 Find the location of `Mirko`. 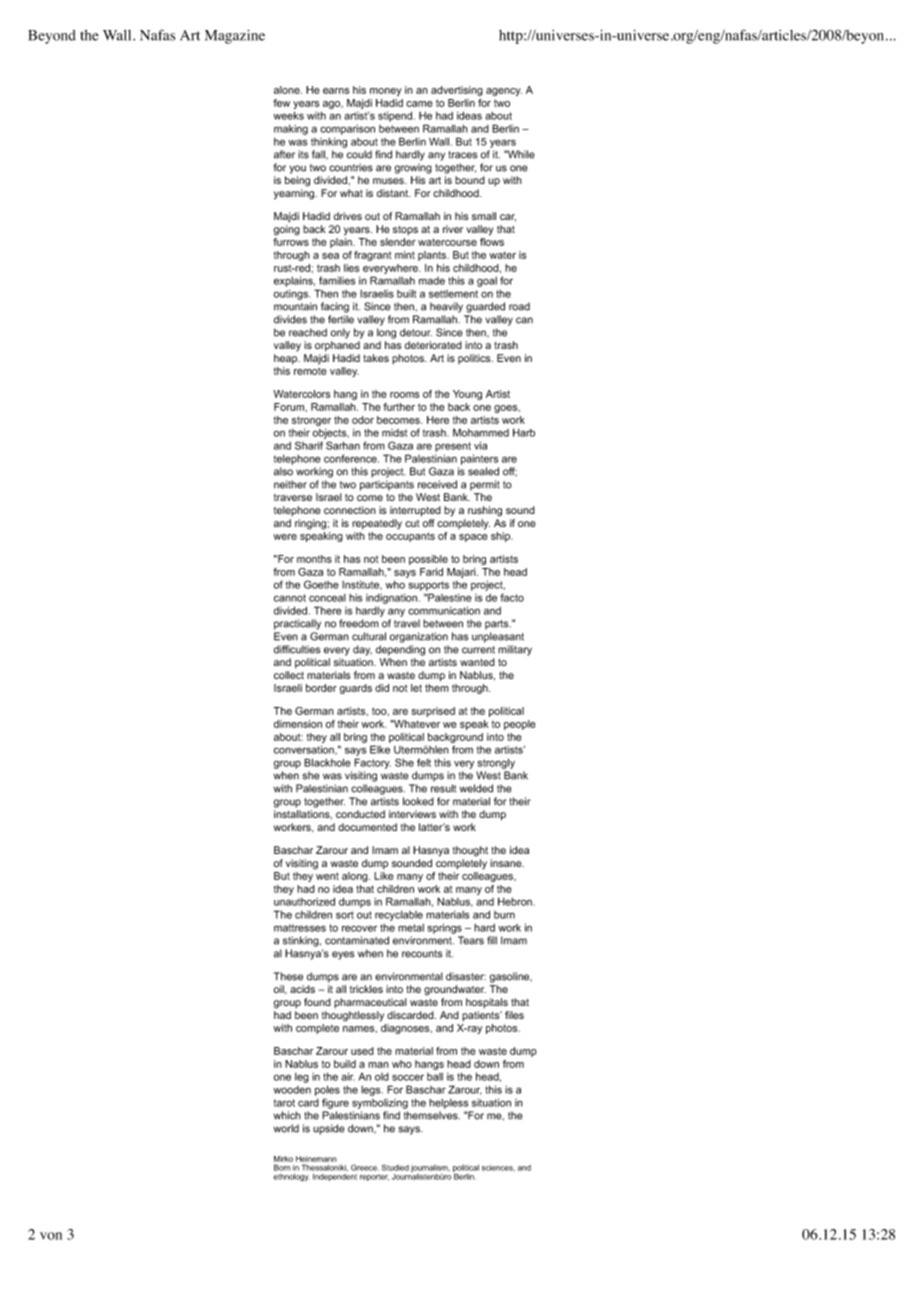

Mirko is located at coordinates (283, 1159).
